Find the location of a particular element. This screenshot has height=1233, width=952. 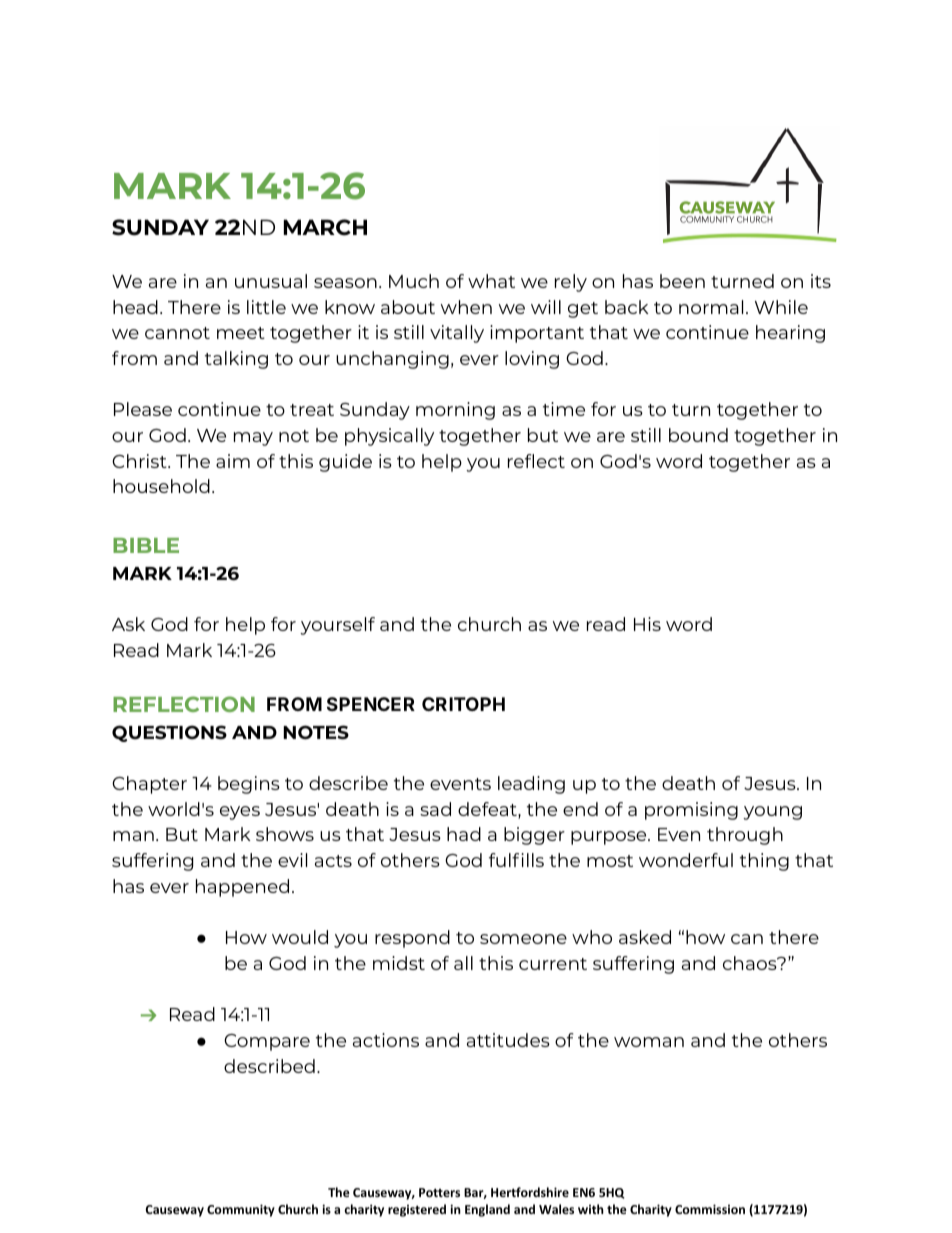

had is located at coordinates (464, 834).
